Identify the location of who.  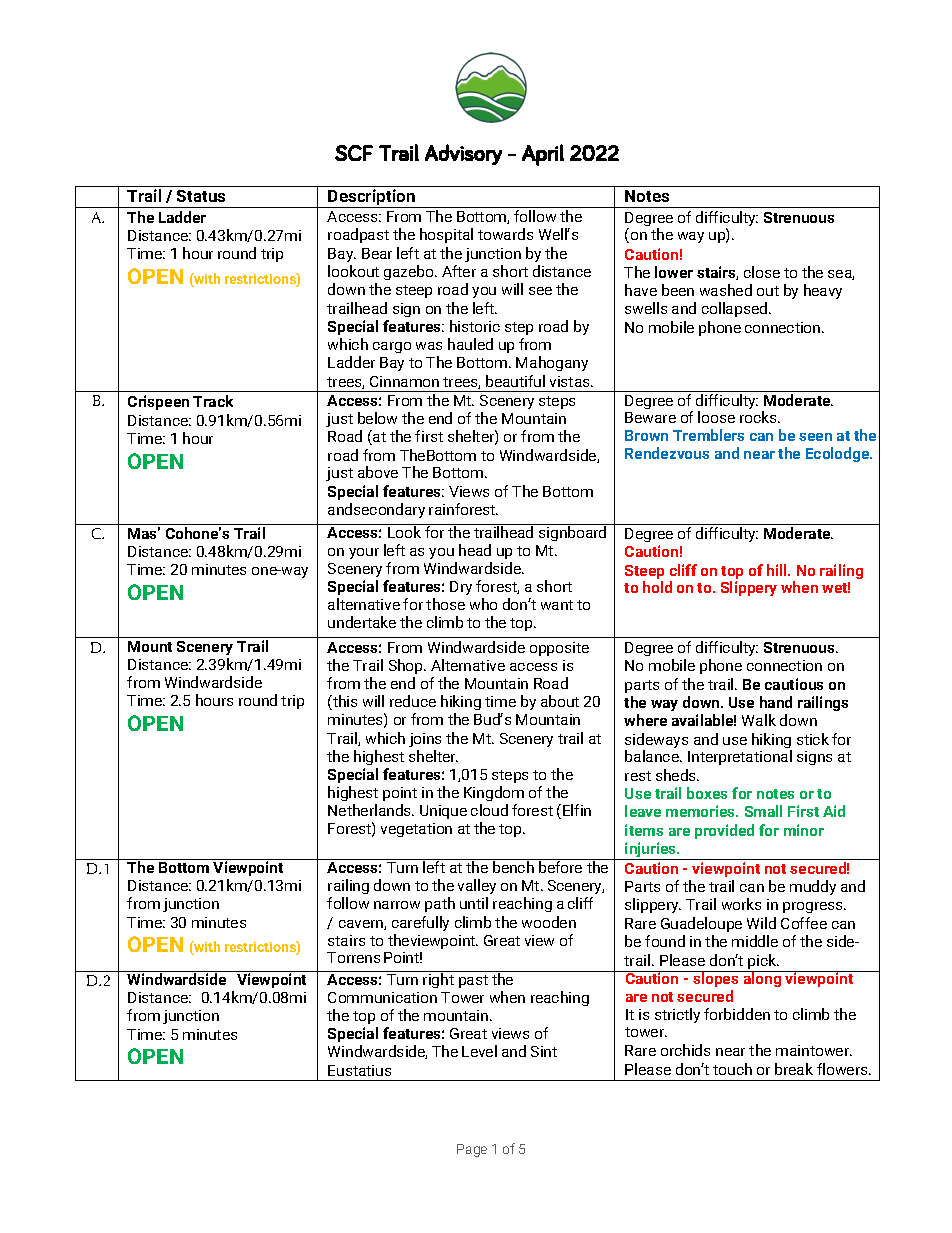
(483, 604).
